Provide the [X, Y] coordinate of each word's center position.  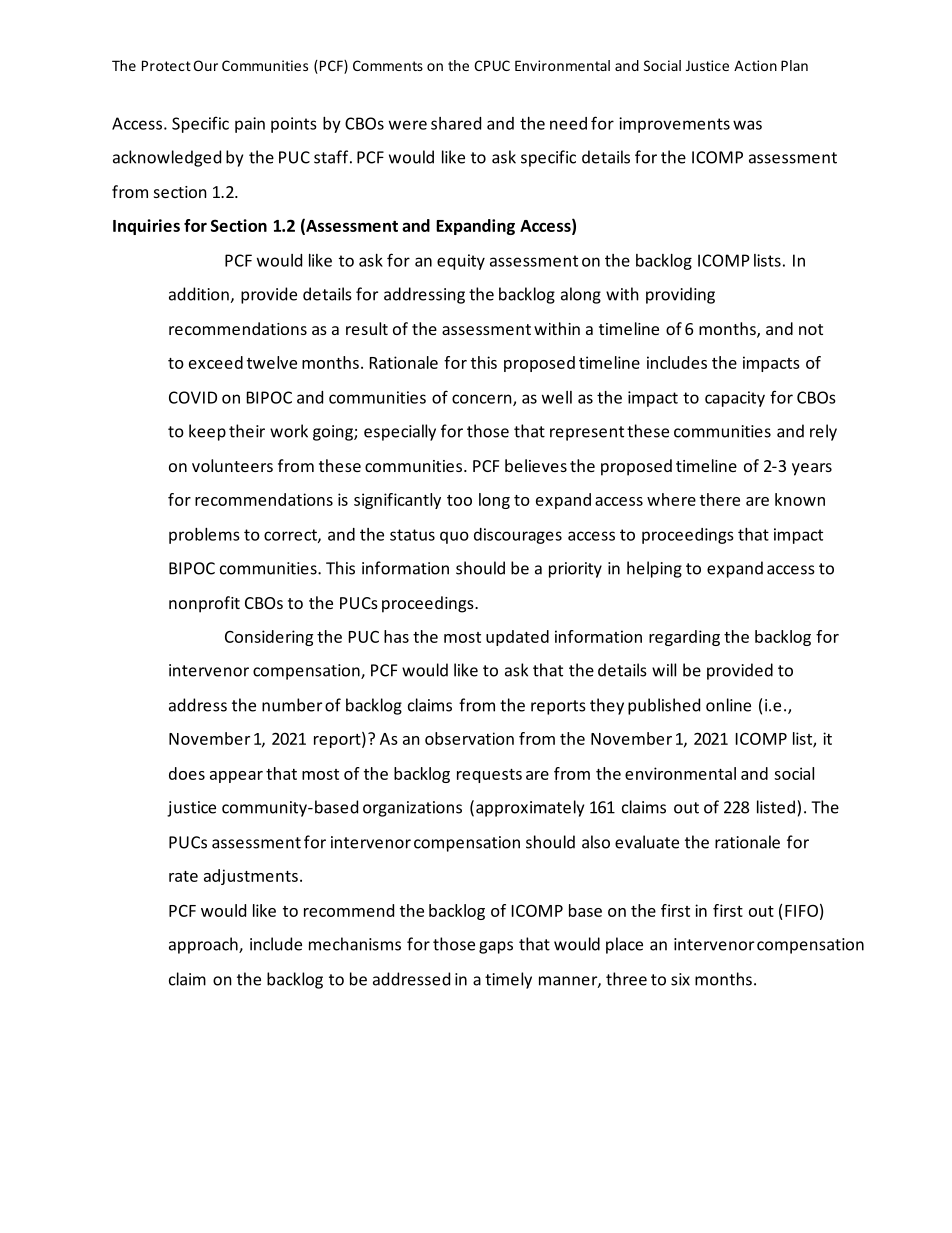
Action [755, 65]
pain [250, 125]
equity [461, 262]
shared [456, 123]
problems [204, 536]
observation [469, 738]
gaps [496, 947]
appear [236, 777]
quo [454, 537]
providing [680, 295]
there [720, 499]
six [680, 979]
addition [200, 295]
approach [204, 945]
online [728, 705]
